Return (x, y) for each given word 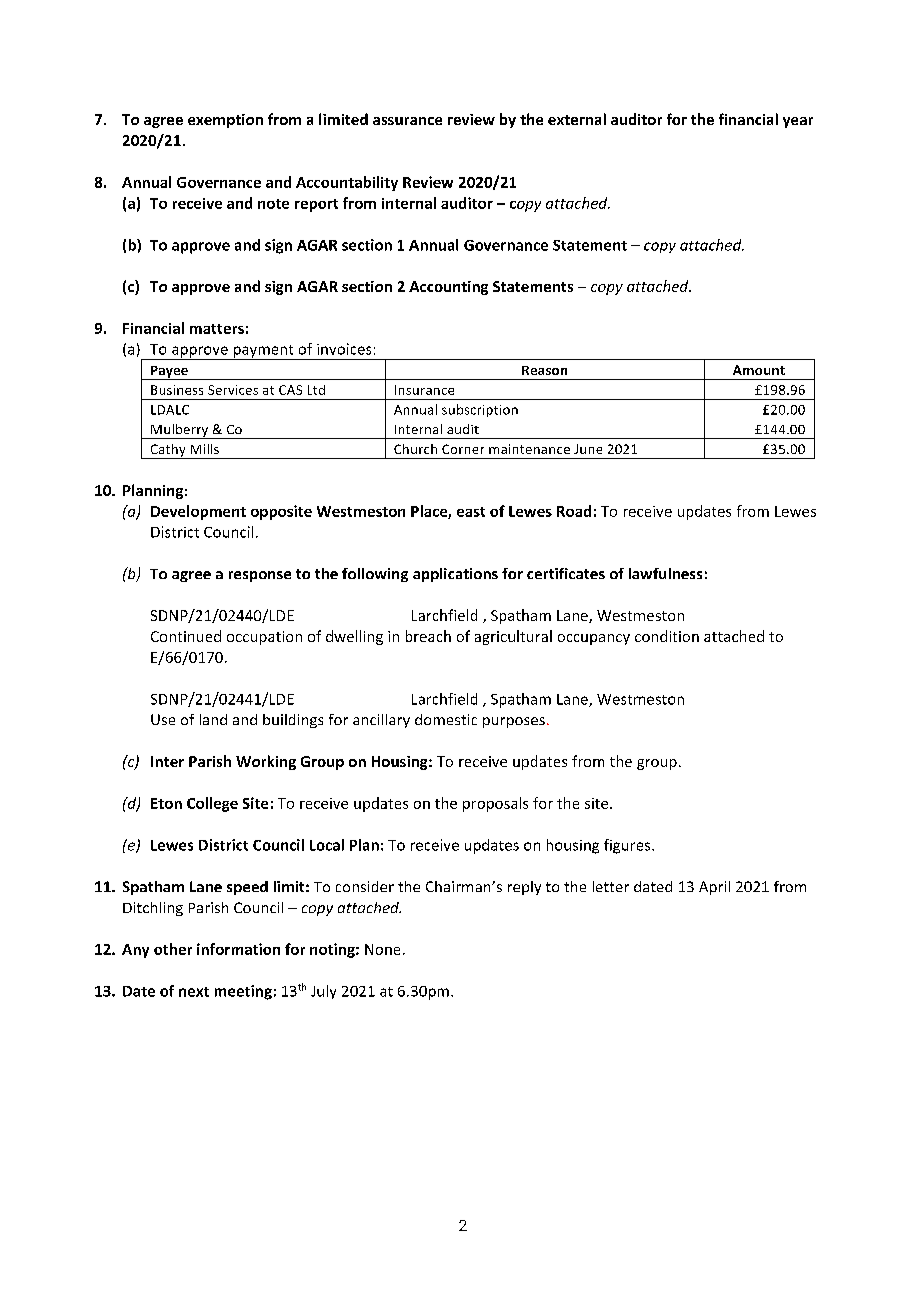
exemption (225, 121)
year (798, 122)
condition (667, 636)
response (260, 576)
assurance (407, 121)
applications (455, 575)
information (238, 949)
